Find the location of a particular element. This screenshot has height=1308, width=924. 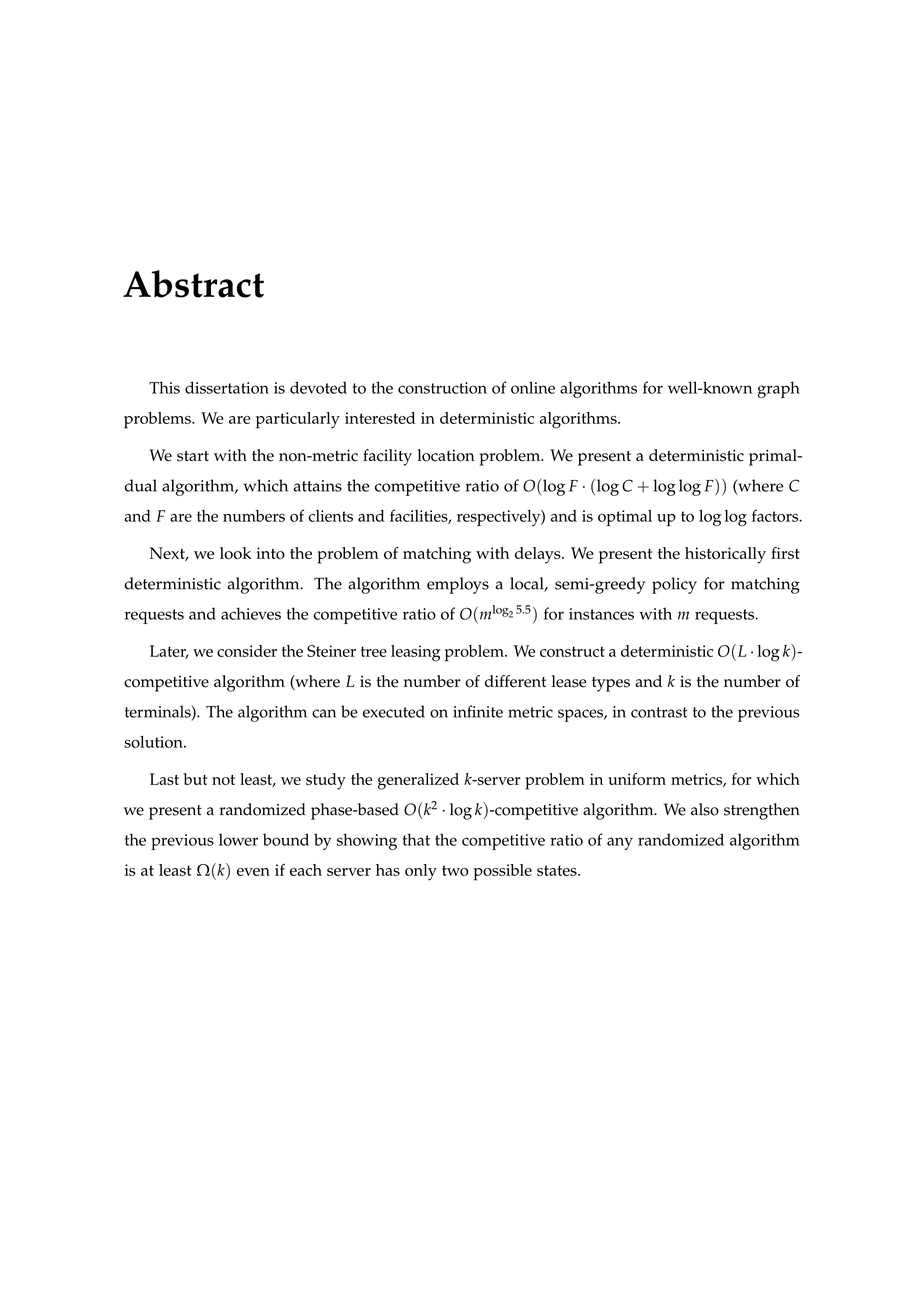

optimal is located at coordinates (625, 518).
